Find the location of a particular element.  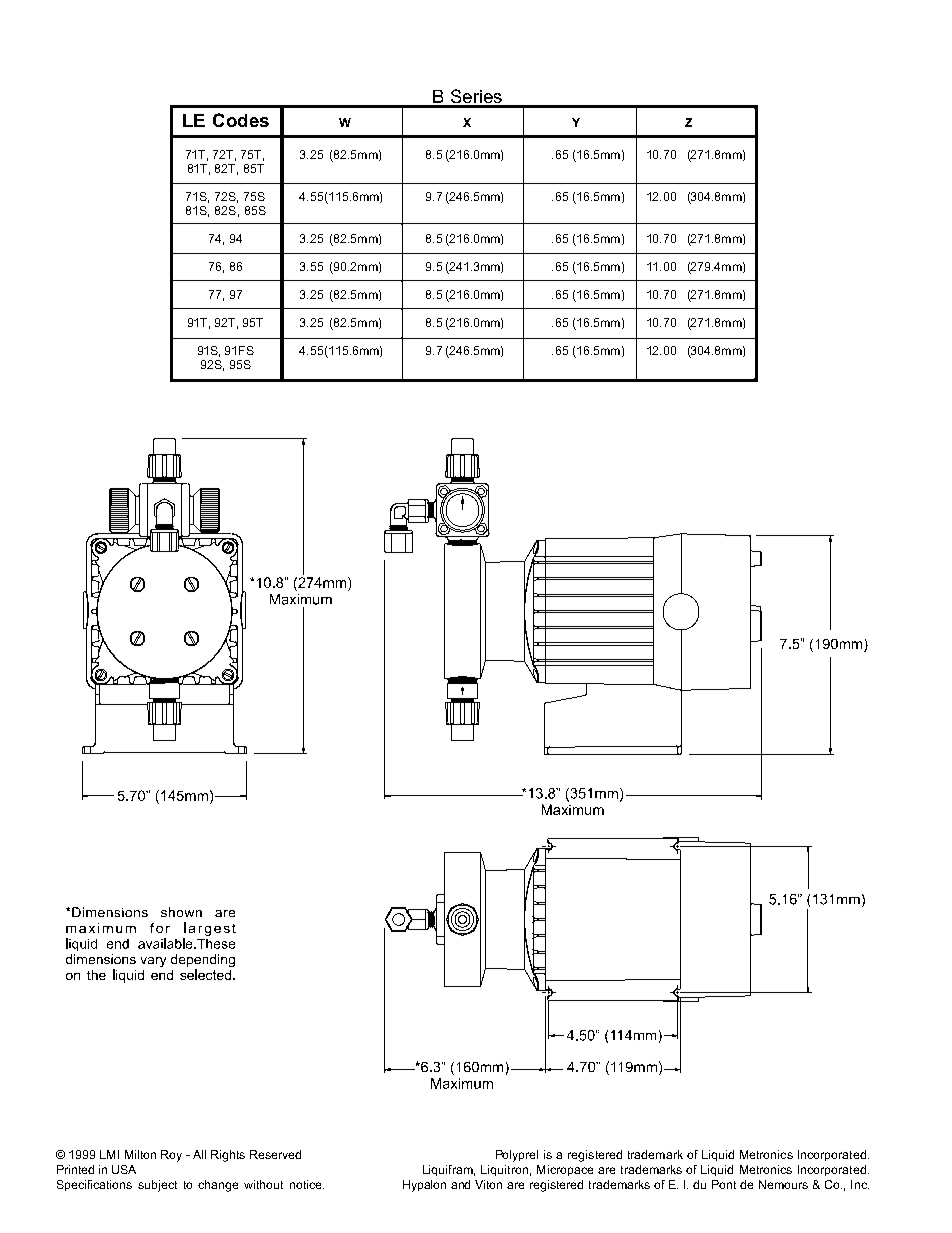

USA is located at coordinates (124, 1169).
